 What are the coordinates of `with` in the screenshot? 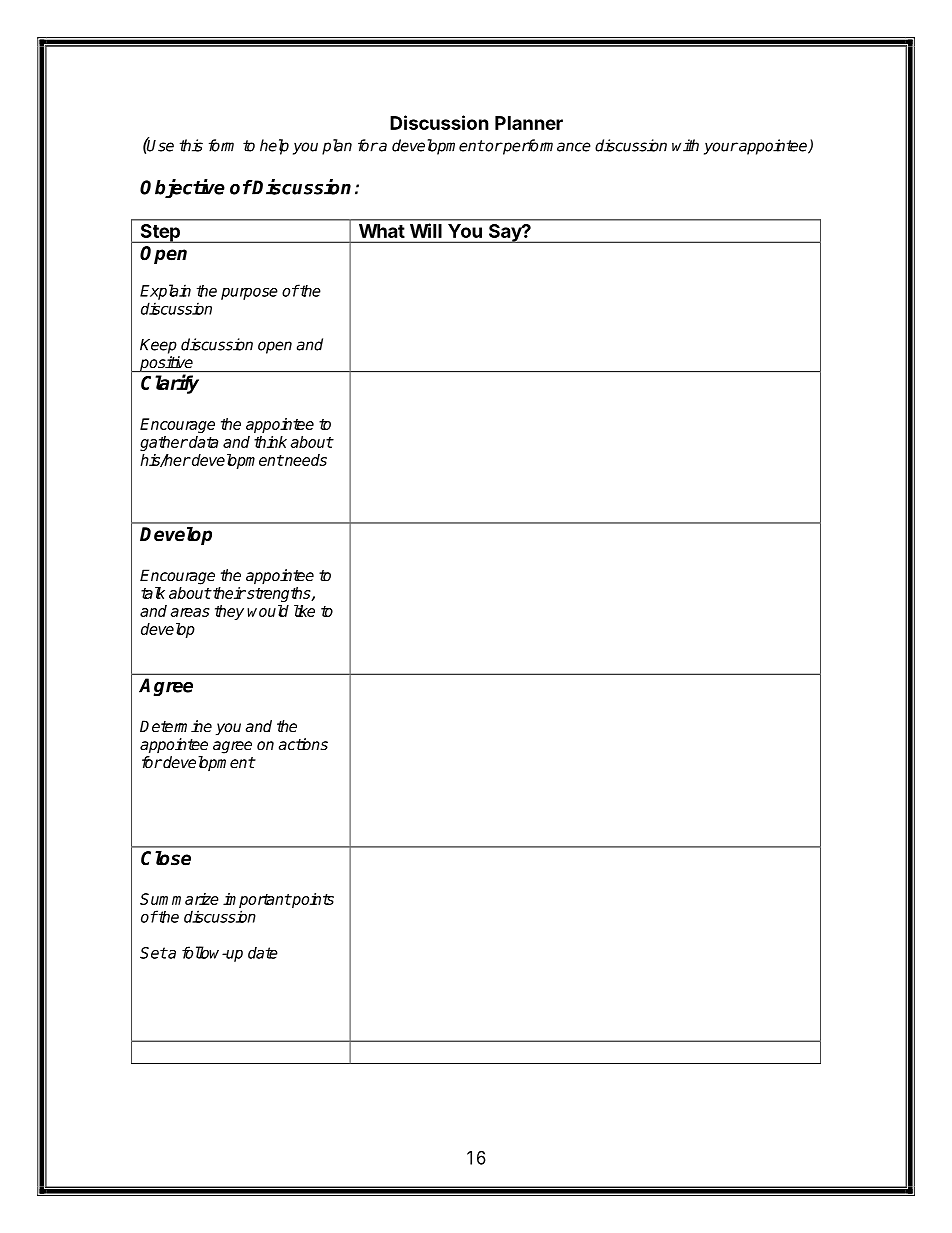 It's located at (685, 145).
